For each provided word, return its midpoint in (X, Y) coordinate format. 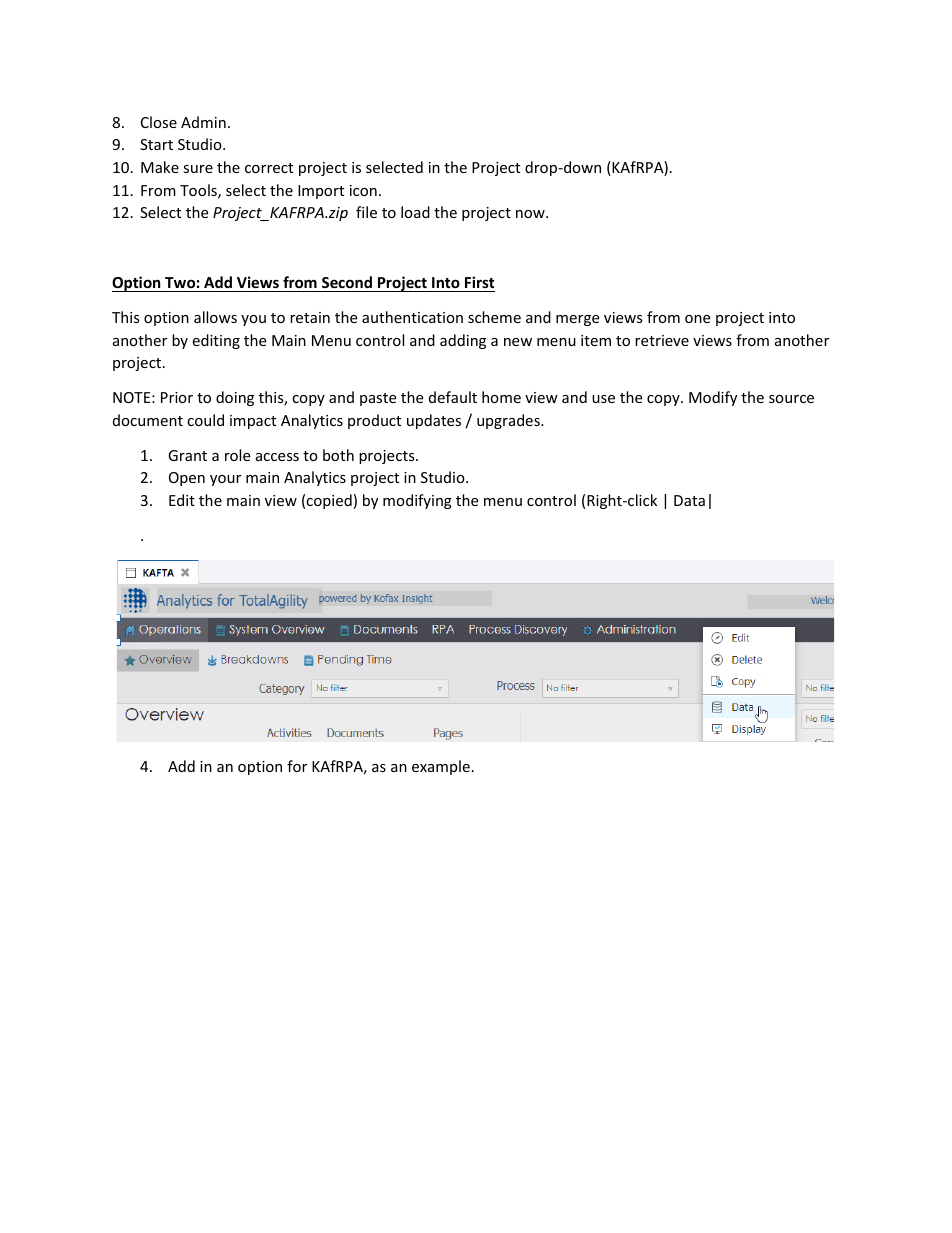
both (338, 455)
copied (329, 501)
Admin (203, 122)
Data (689, 500)
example (441, 767)
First (480, 282)
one (697, 319)
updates (434, 421)
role (237, 455)
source (791, 399)
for (297, 766)
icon (363, 190)
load (415, 212)
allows (215, 317)
